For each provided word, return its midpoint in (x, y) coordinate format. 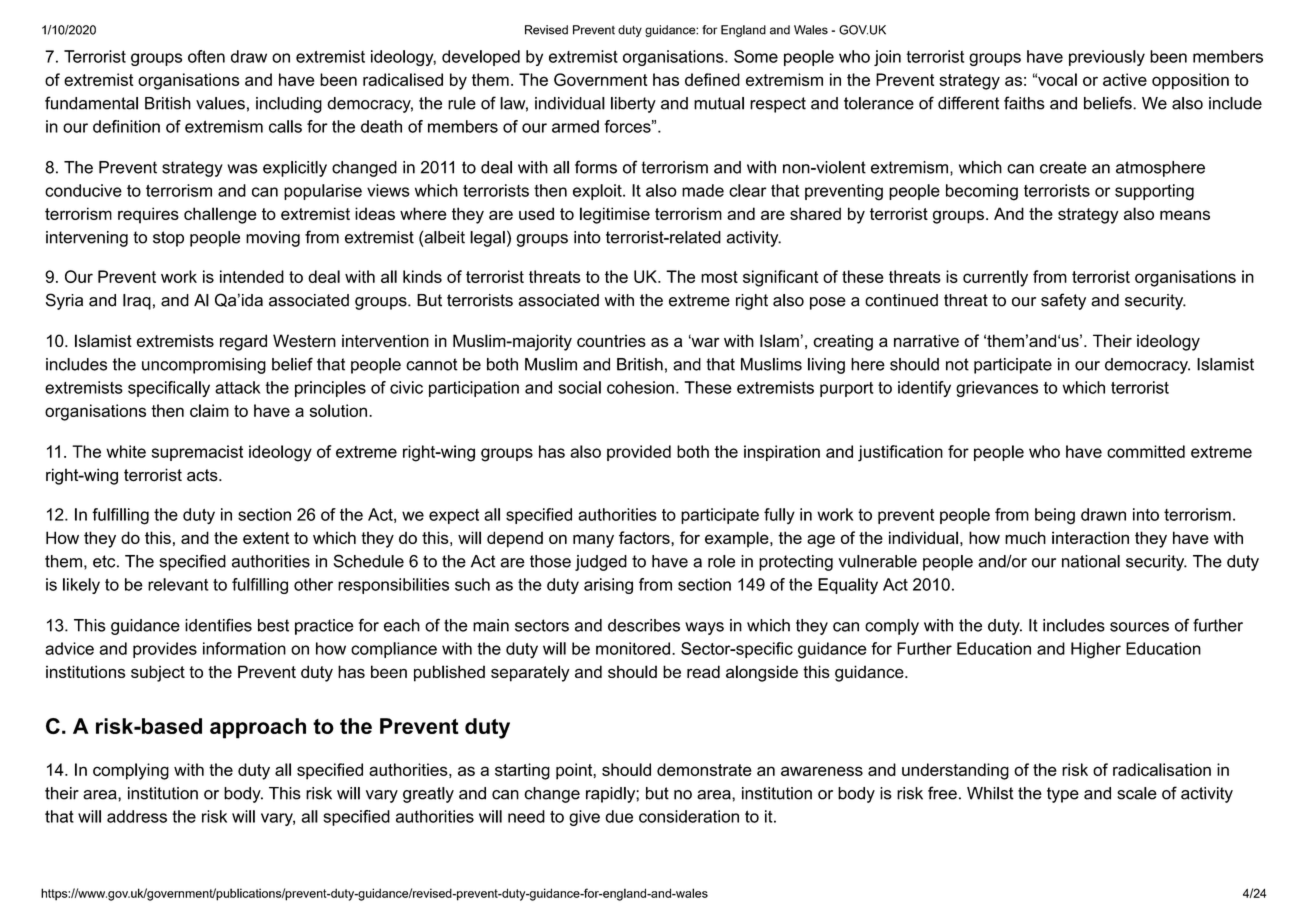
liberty (633, 105)
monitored (633, 648)
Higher (1096, 650)
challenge (220, 215)
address (137, 816)
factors (645, 537)
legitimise (615, 215)
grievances (997, 389)
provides (165, 650)
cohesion (640, 387)
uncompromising (204, 366)
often (206, 56)
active (1125, 79)
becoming (982, 192)
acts (203, 475)
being (1055, 516)
